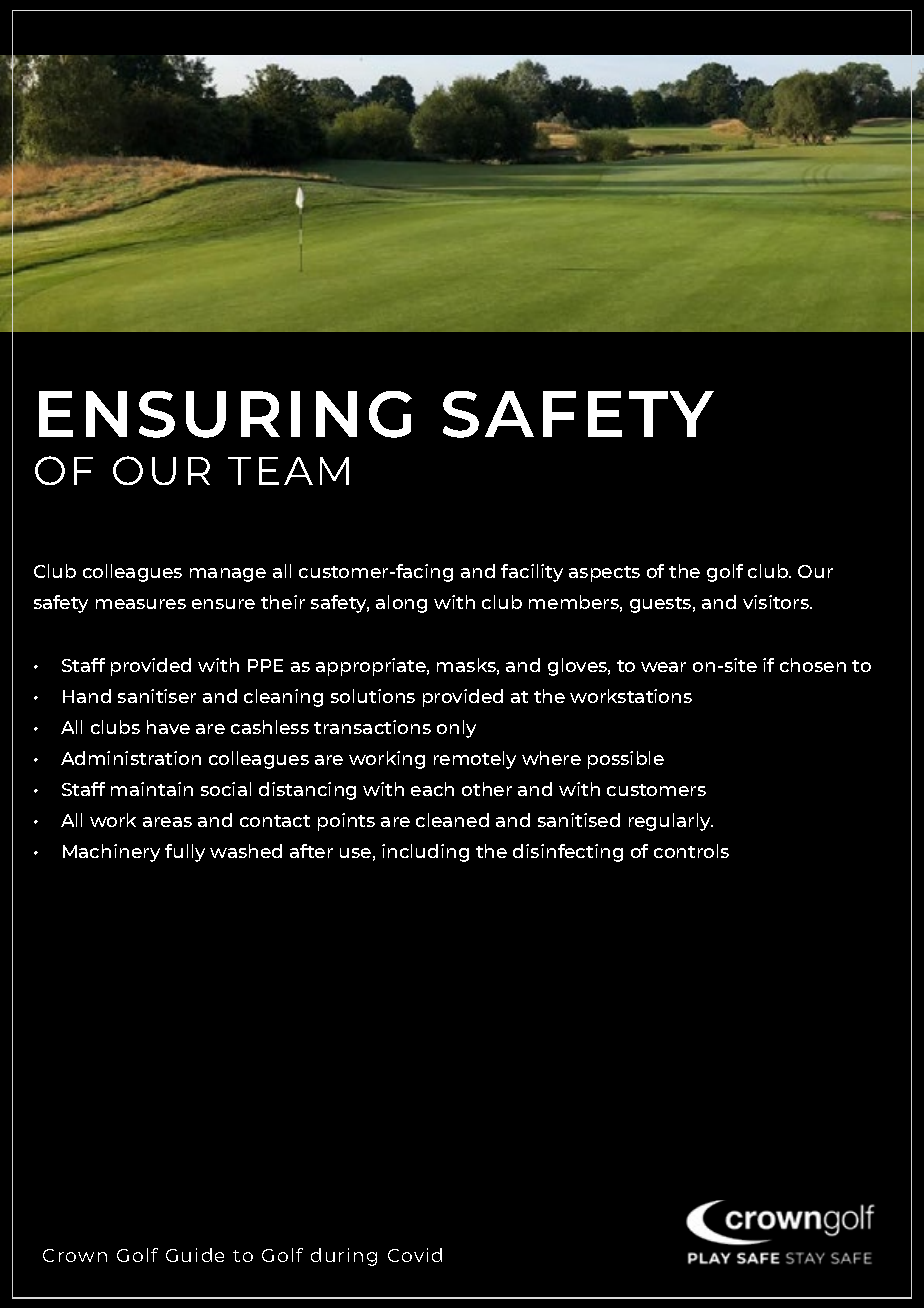 This screenshot has height=1308, width=924. What do you see at coordinates (456, 729) in the screenshot?
I see `only` at bounding box center [456, 729].
